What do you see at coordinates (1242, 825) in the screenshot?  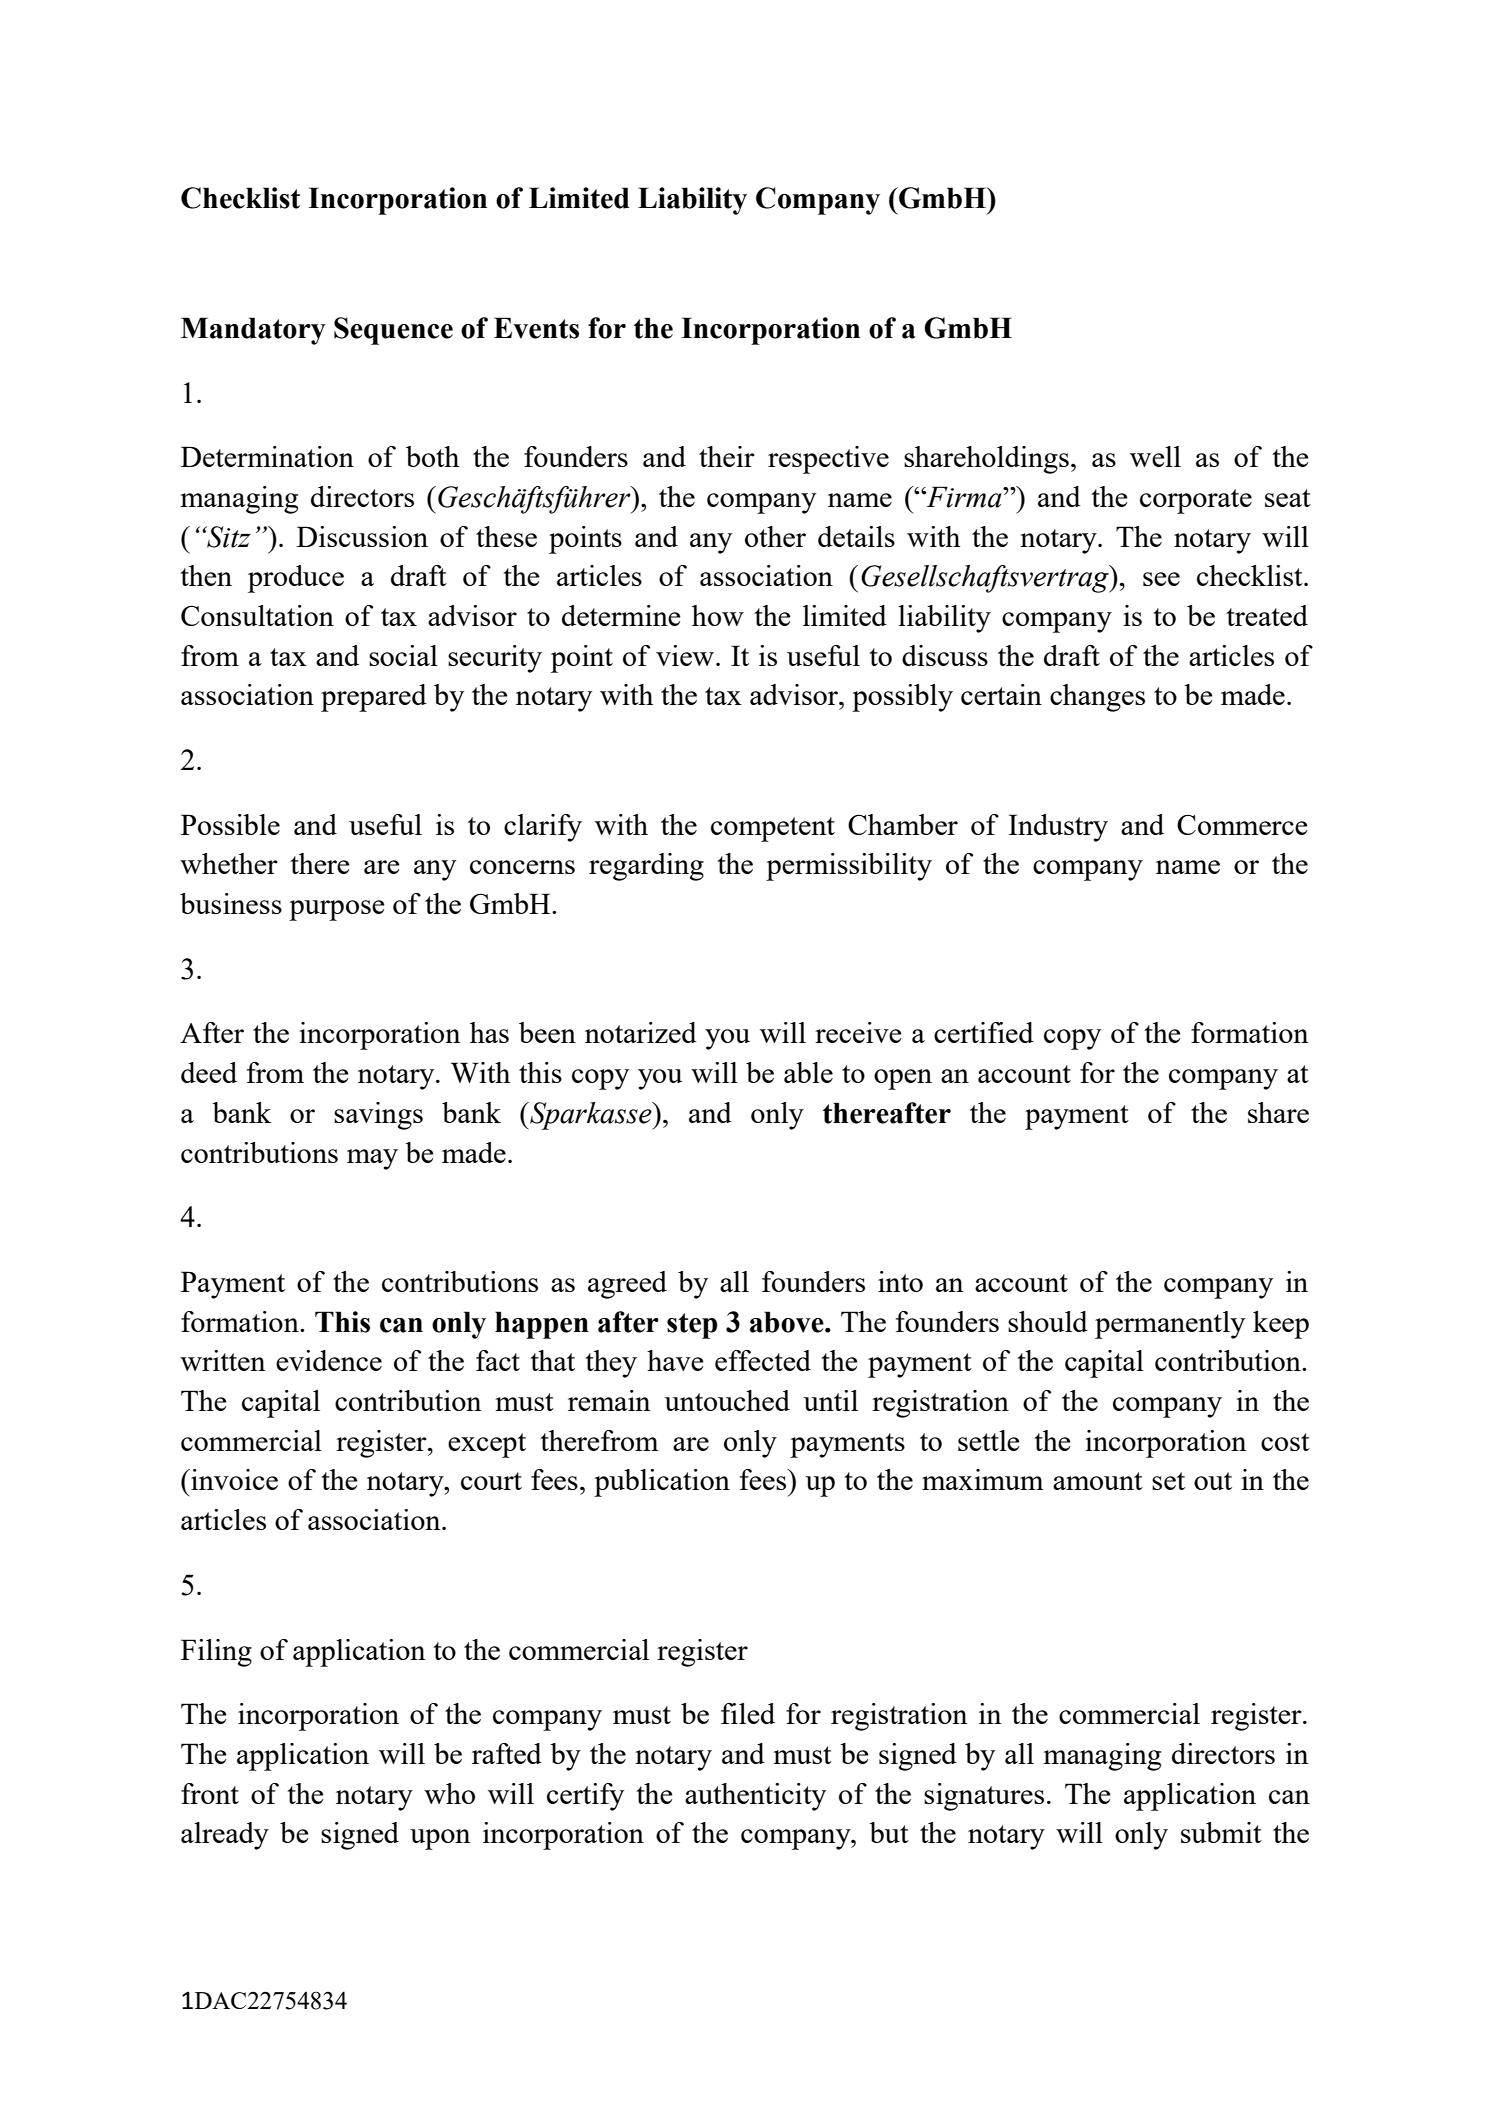 I see `Commerce` at bounding box center [1242, 825].
